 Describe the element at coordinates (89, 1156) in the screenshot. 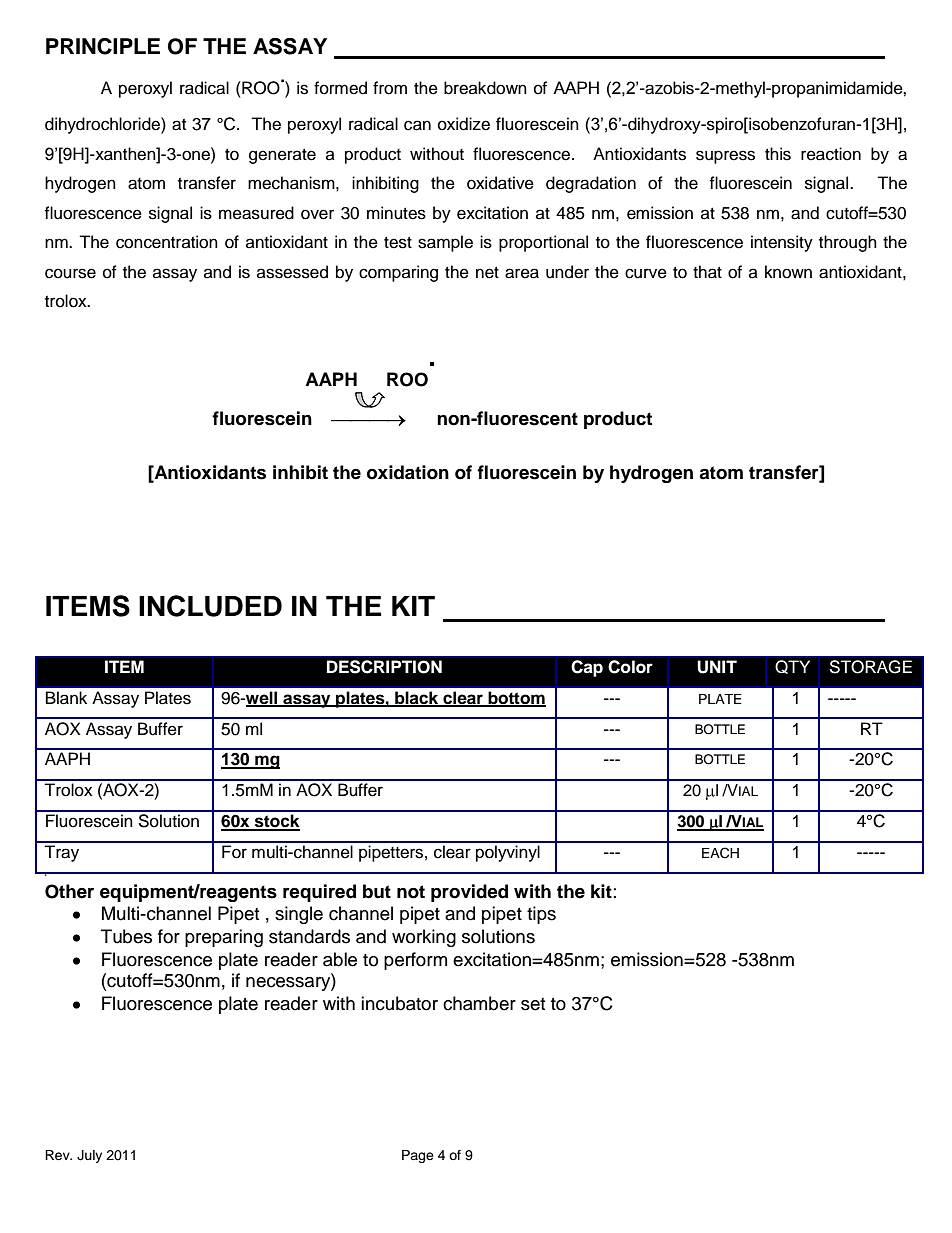

I see `July` at that location.
